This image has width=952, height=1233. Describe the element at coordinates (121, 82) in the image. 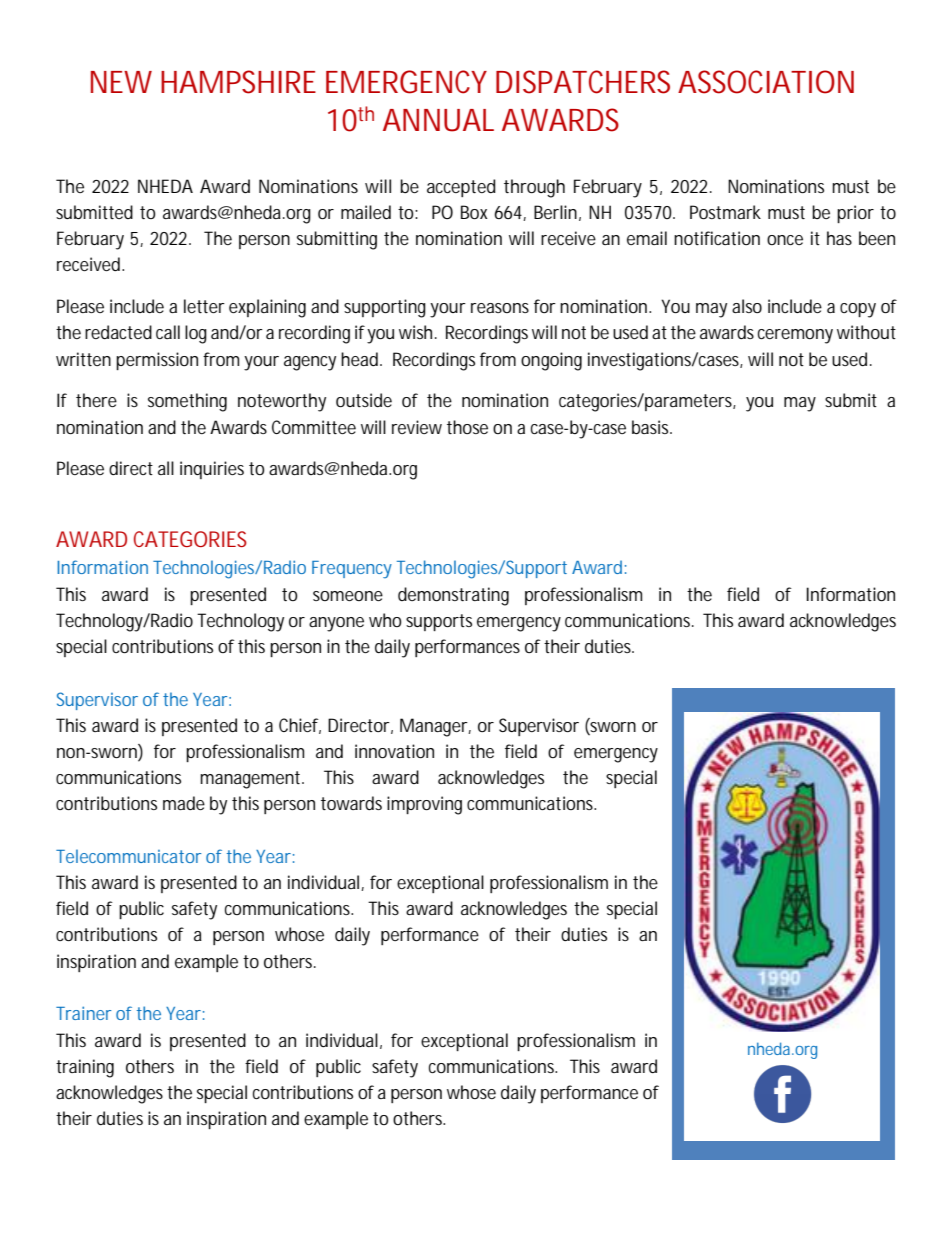

I see `NEW` at that location.
